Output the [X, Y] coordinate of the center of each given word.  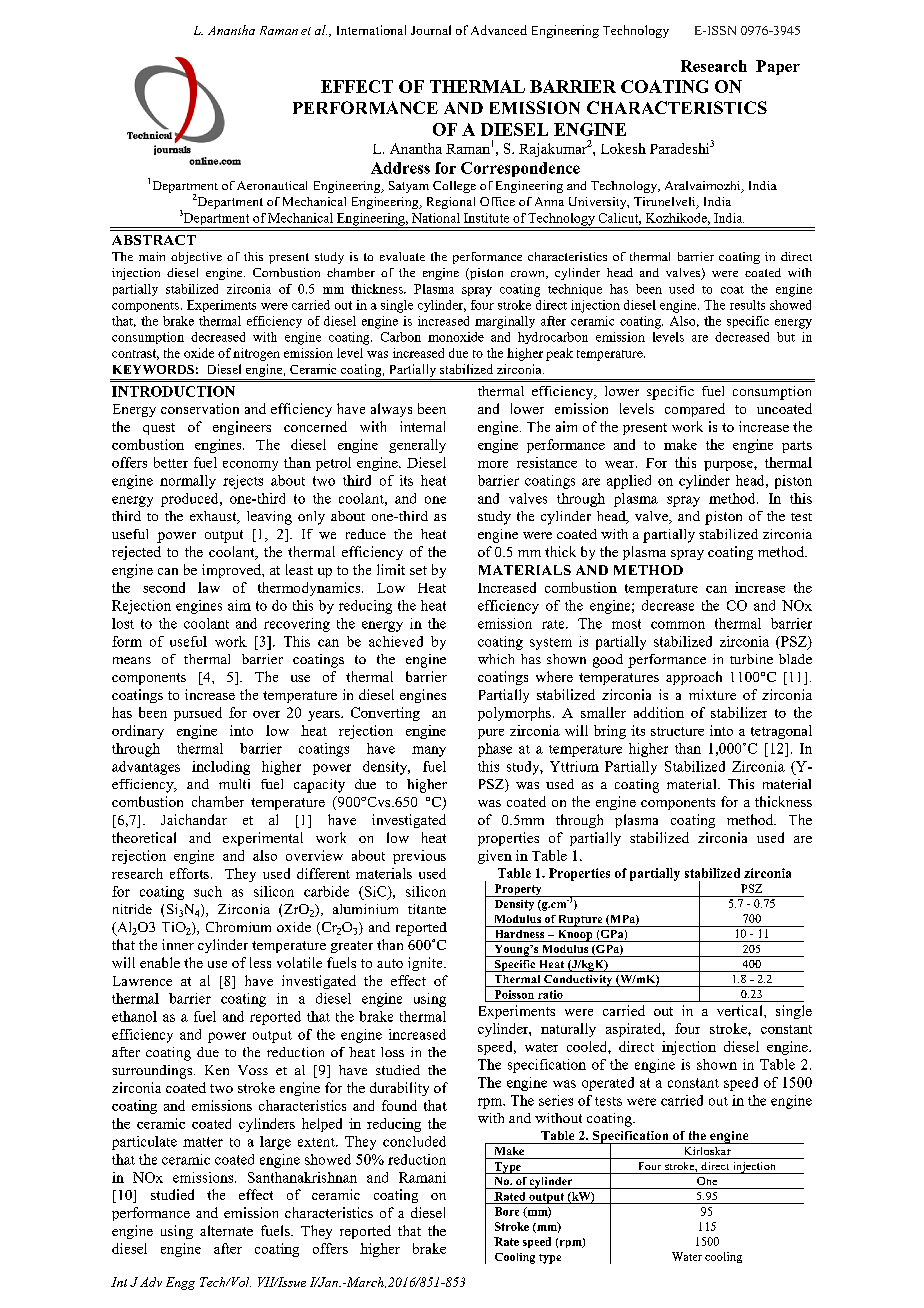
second [164, 587]
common [678, 625]
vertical [741, 1010]
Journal [431, 30]
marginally [505, 322]
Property [518, 890]
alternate [226, 1230]
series [556, 1100]
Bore [507, 1211]
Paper [778, 67]
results [747, 305]
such [208, 891]
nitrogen [256, 354]
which [496, 659]
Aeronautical [272, 185]
